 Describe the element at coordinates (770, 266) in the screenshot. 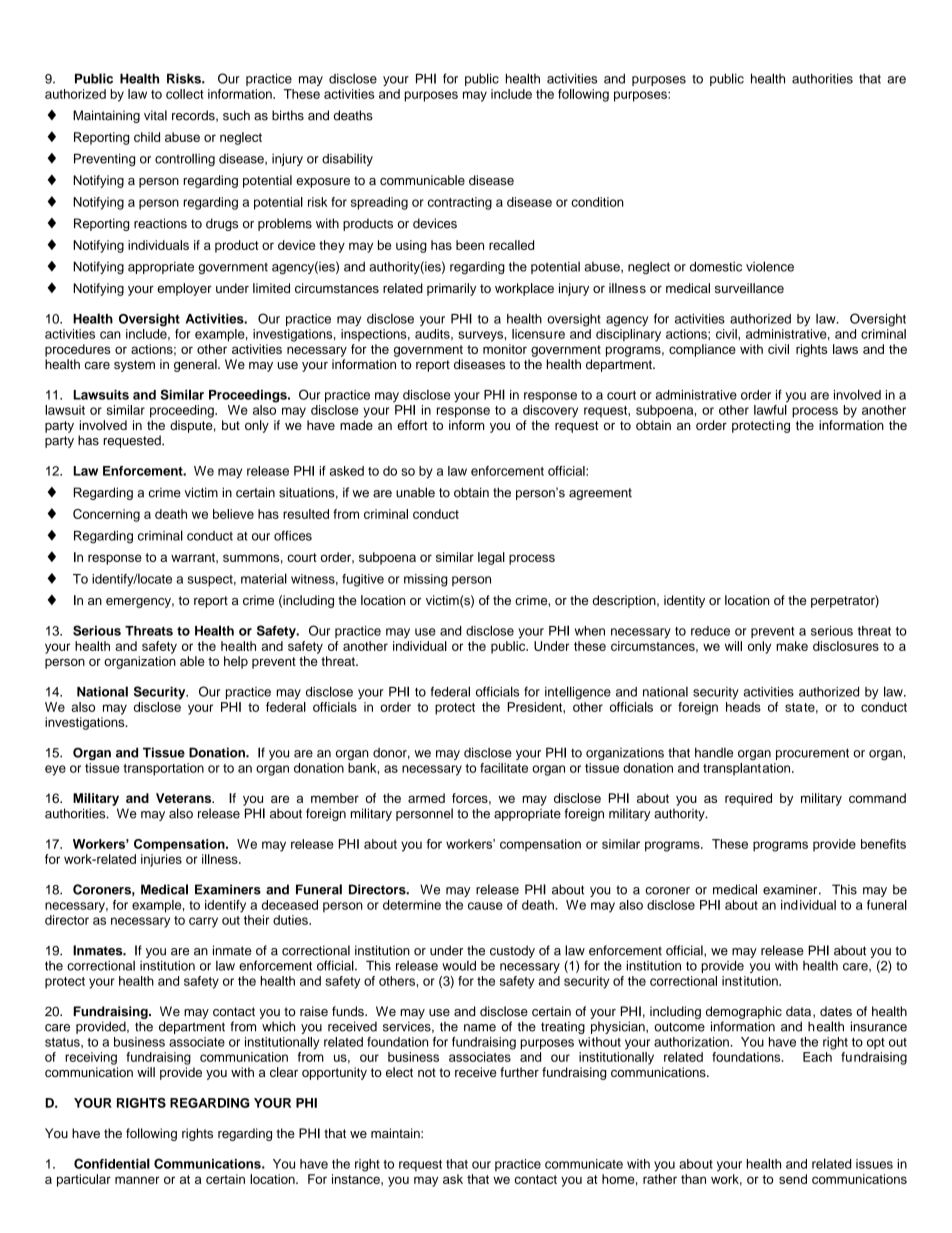

I see `violence` at that location.
